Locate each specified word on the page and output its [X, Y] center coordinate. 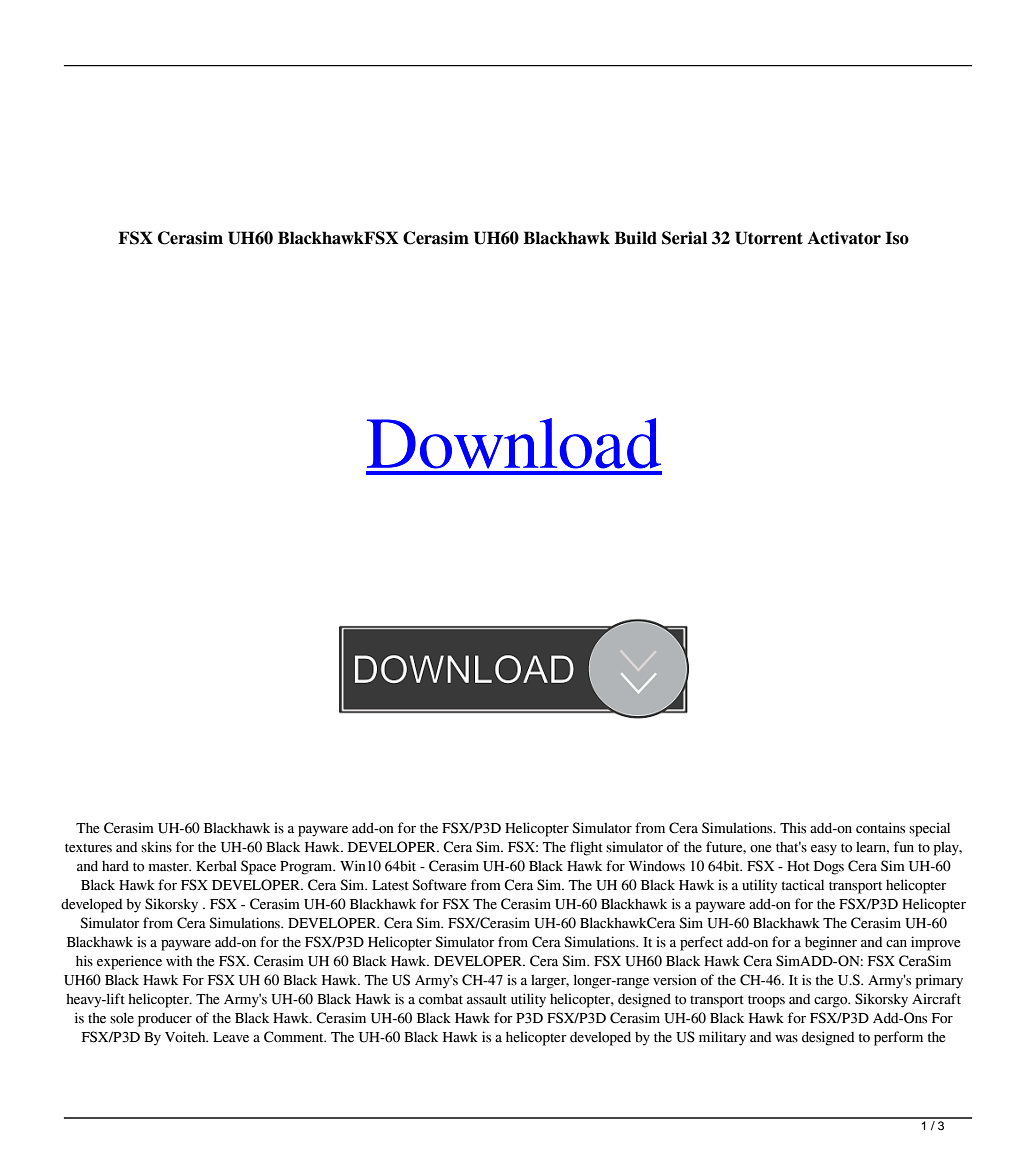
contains [880, 828]
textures [88, 848]
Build [635, 238]
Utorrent [769, 238]
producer [165, 1020]
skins [156, 847]
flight [586, 848]
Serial [684, 238]
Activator [844, 238]
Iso [897, 238]
